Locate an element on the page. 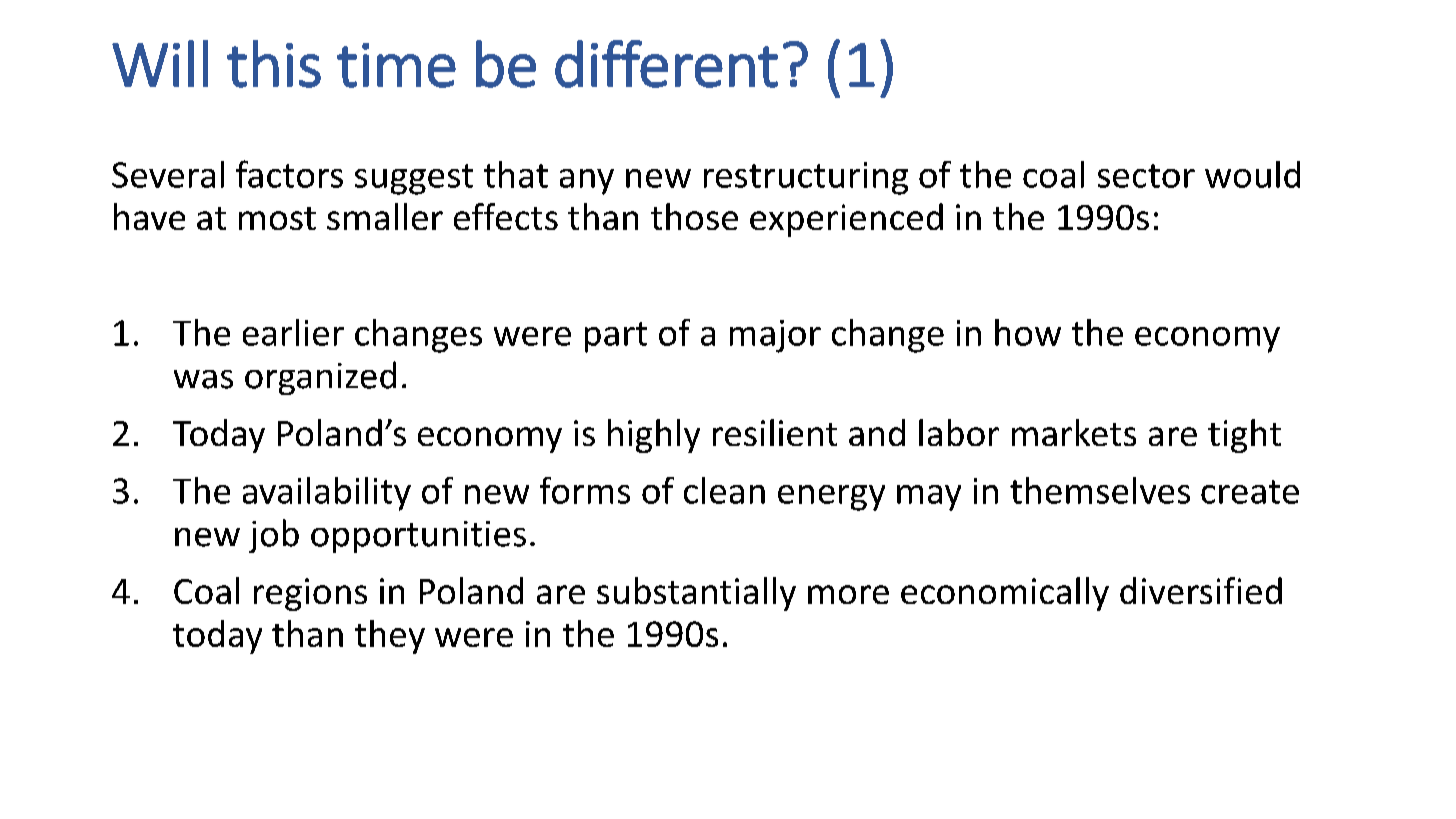 The width and height of the page is (1456, 819). substantially is located at coordinates (696, 594).
